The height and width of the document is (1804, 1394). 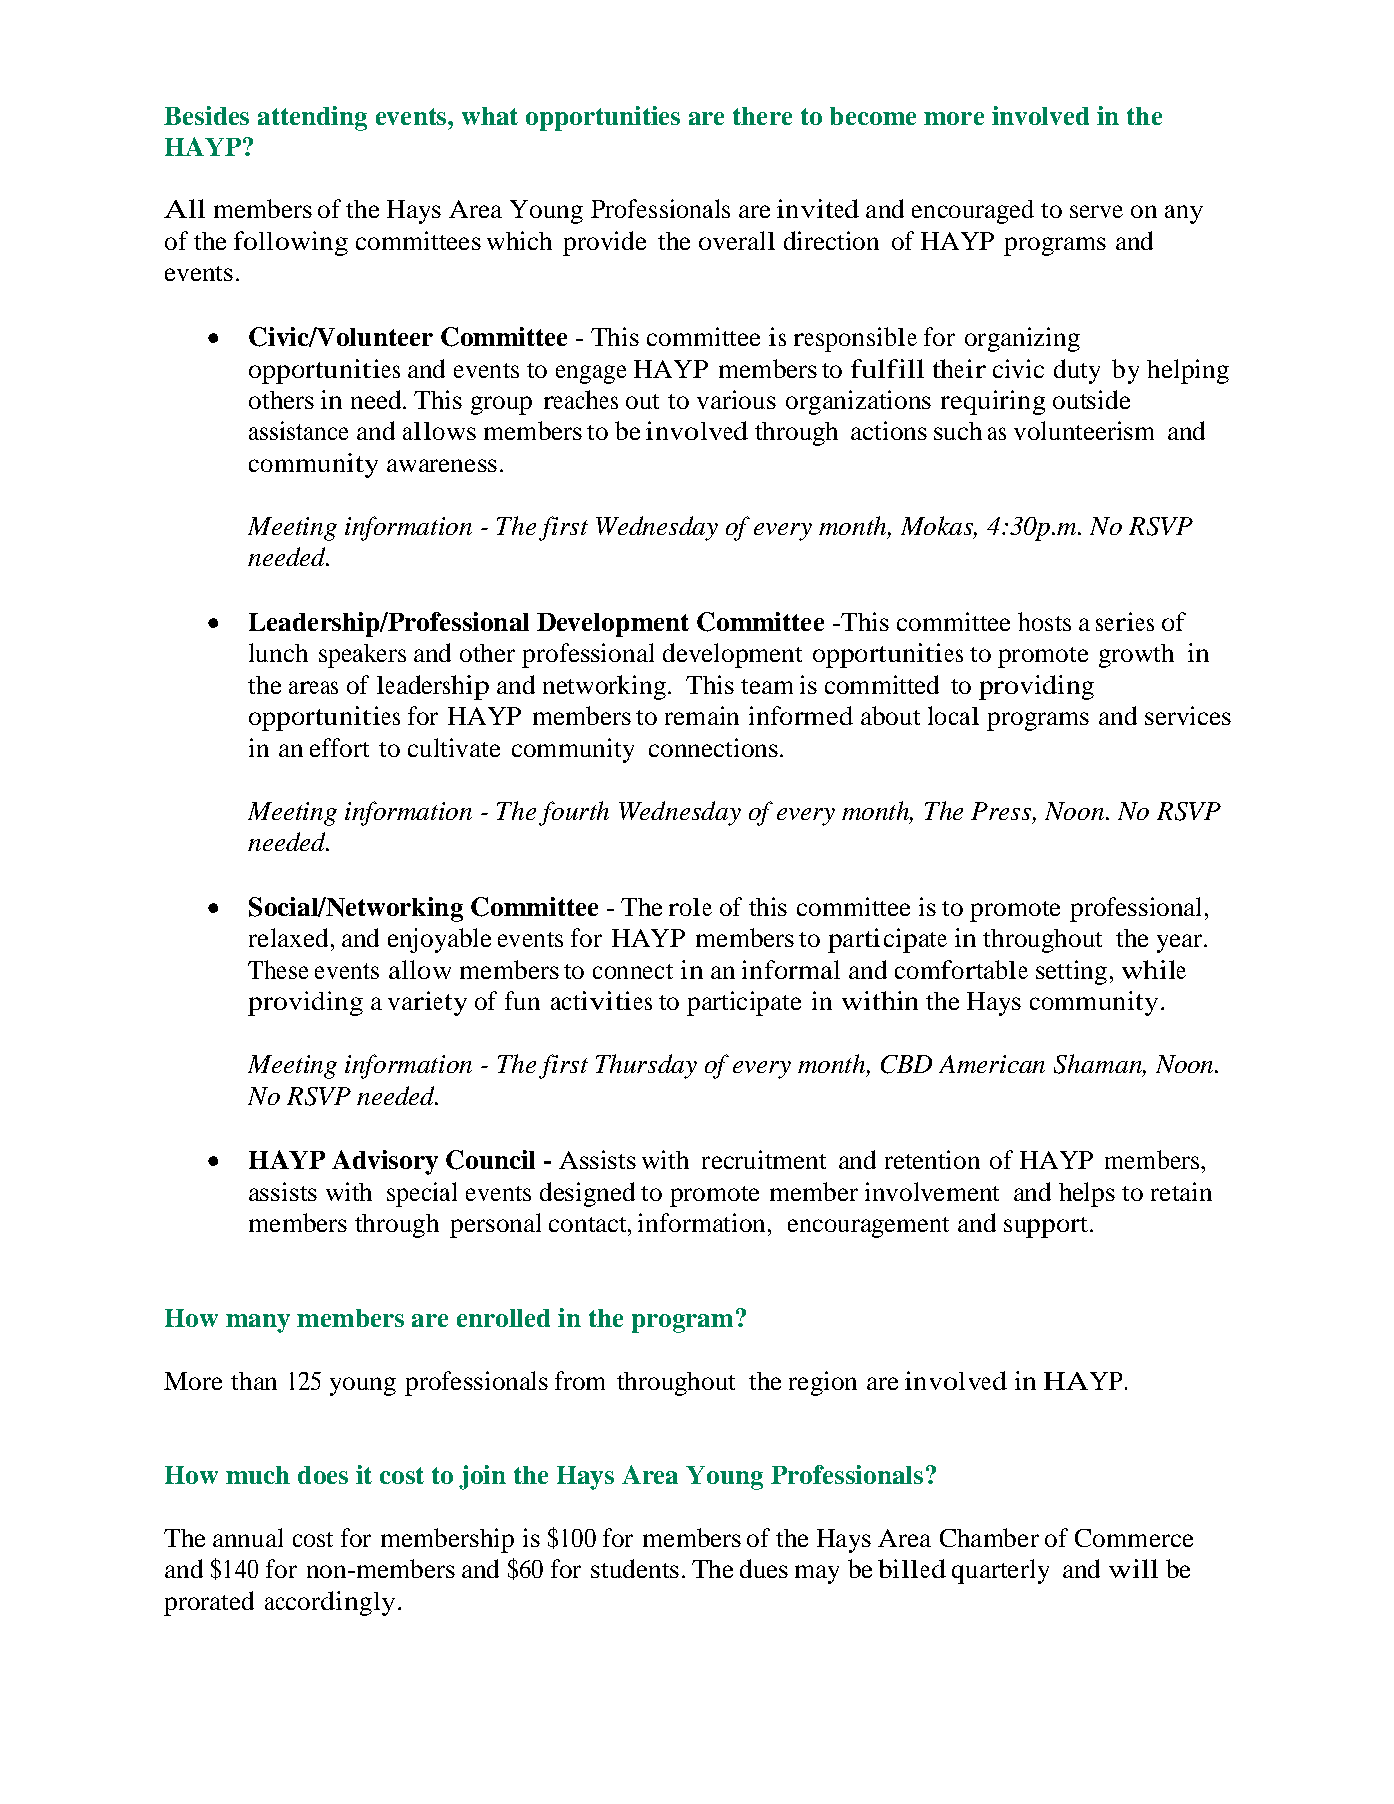 What do you see at coordinates (635, 1568) in the document?
I see `students` at bounding box center [635, 1568].
